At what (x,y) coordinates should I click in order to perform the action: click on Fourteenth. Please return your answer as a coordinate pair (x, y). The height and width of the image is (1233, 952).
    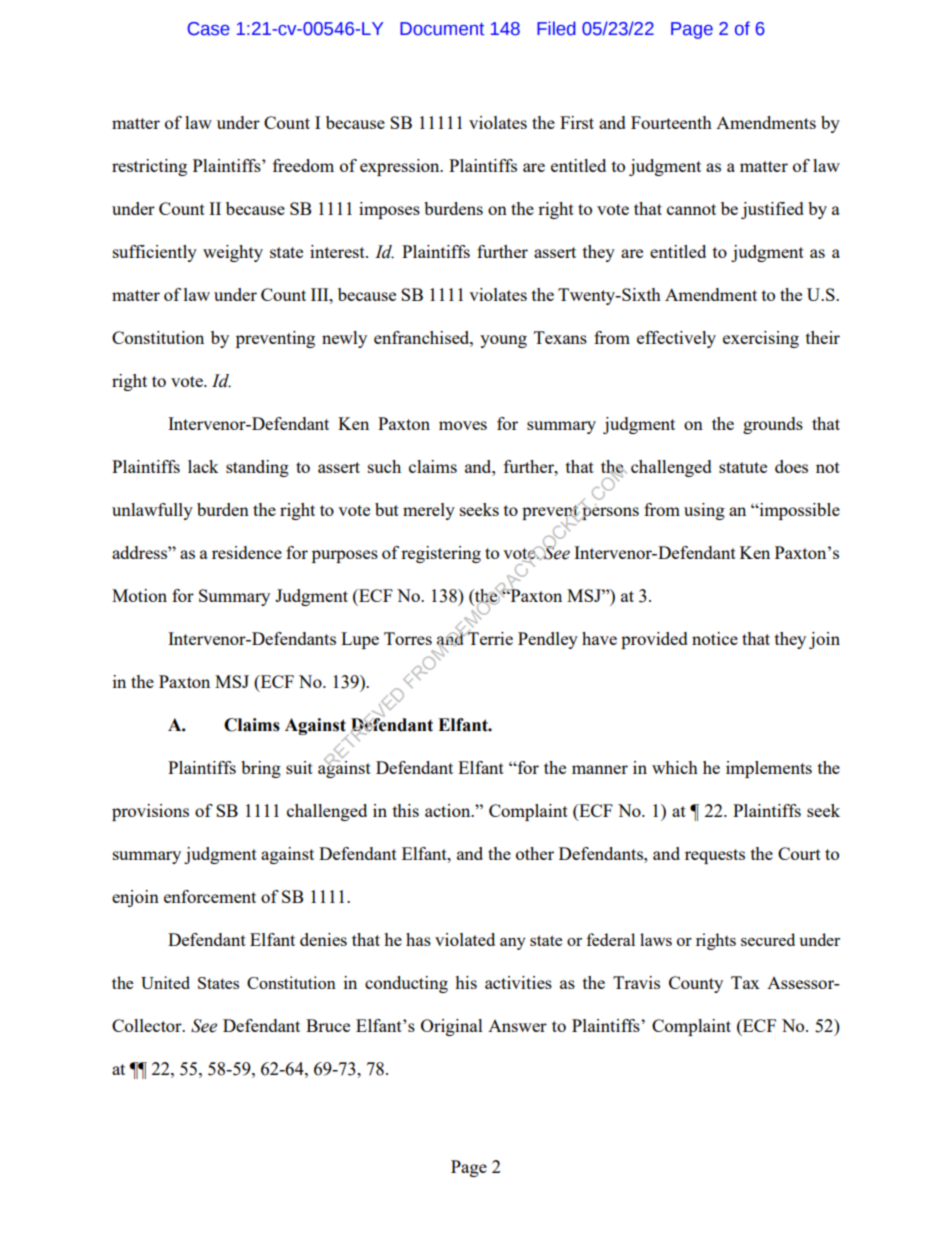
    Looking at the image, I should click on (671, 122).
